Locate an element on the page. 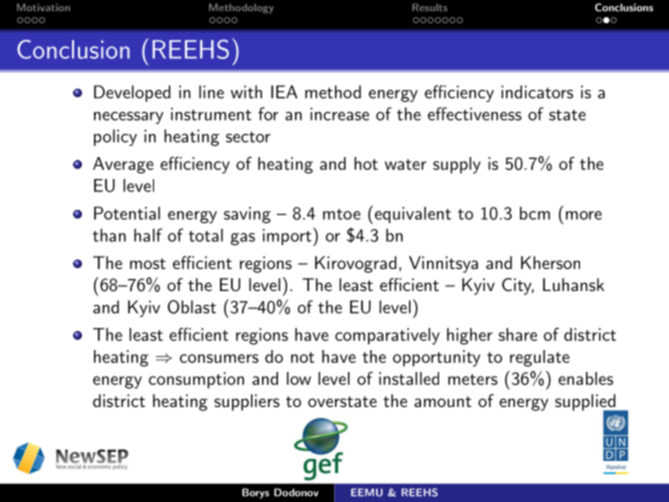  Potential is located at coordinates (127, 213).
